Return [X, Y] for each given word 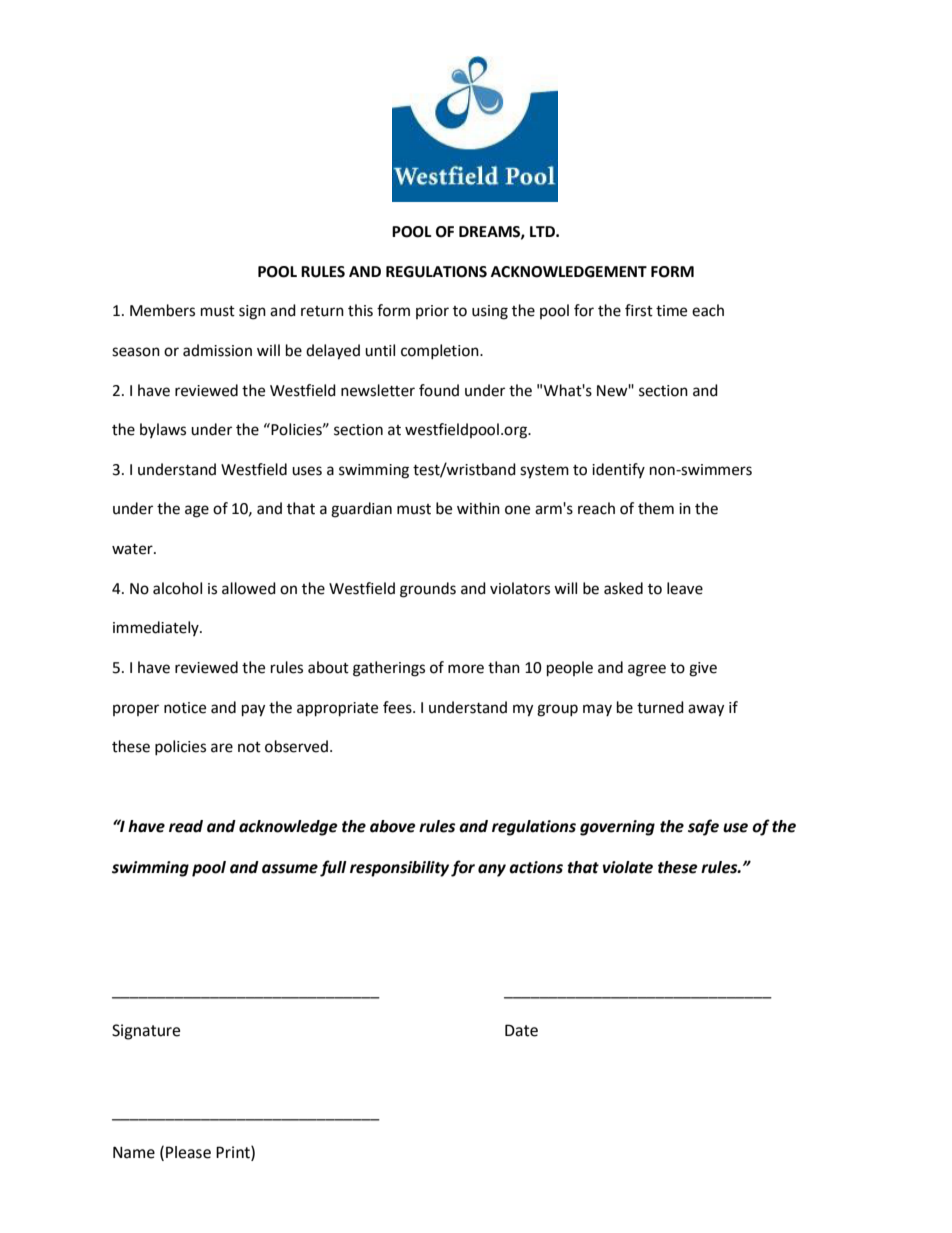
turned [660, 707]
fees [398, 707]
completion [441, 351]
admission [217, 350]
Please [188, 1152]
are [222, 748]
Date [521, 1030]
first [639, 310]
